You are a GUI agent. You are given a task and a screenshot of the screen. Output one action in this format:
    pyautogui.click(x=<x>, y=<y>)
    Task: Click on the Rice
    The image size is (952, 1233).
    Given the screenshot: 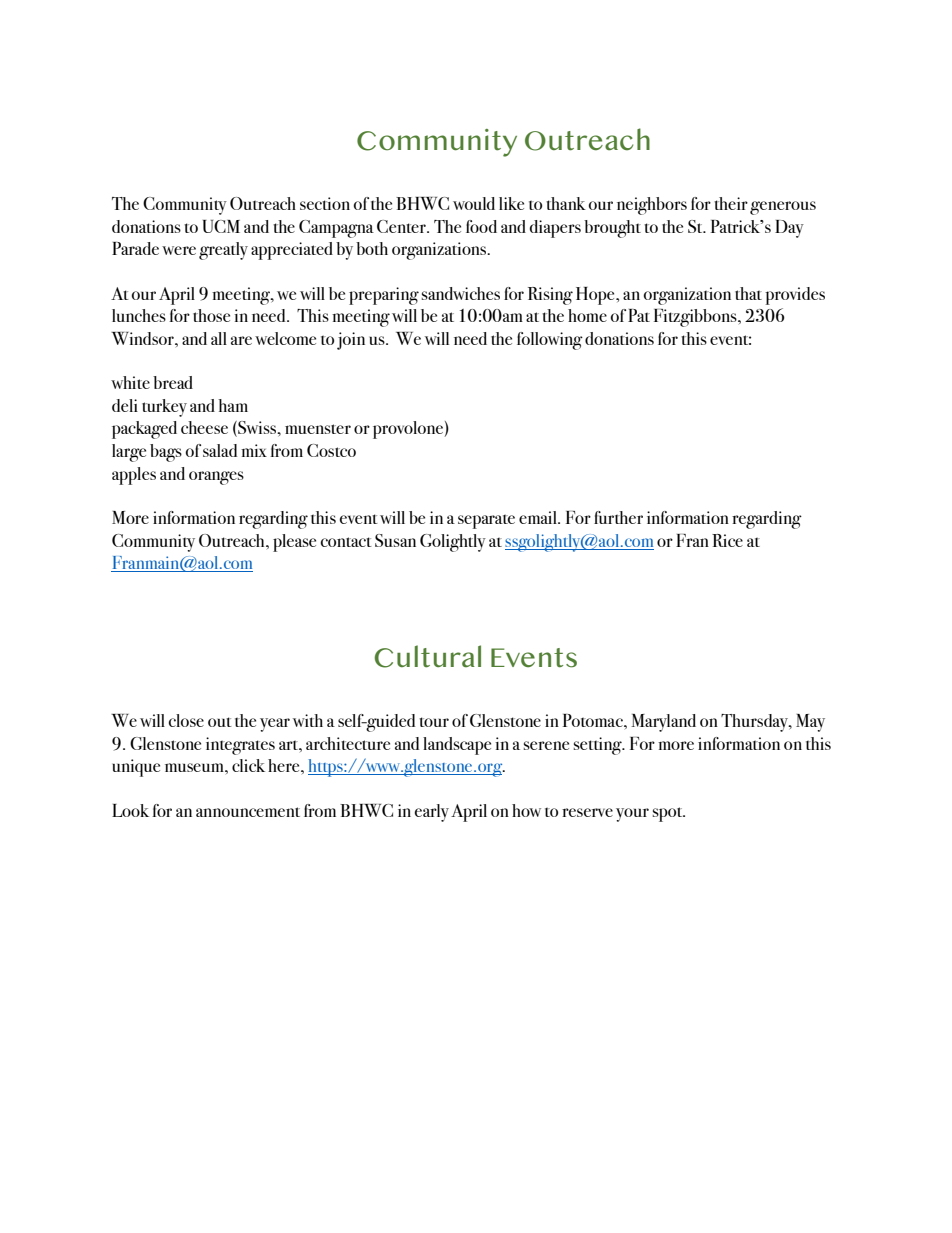 What is the action you would take?
    pyautogui.click(x=727, y=540)
